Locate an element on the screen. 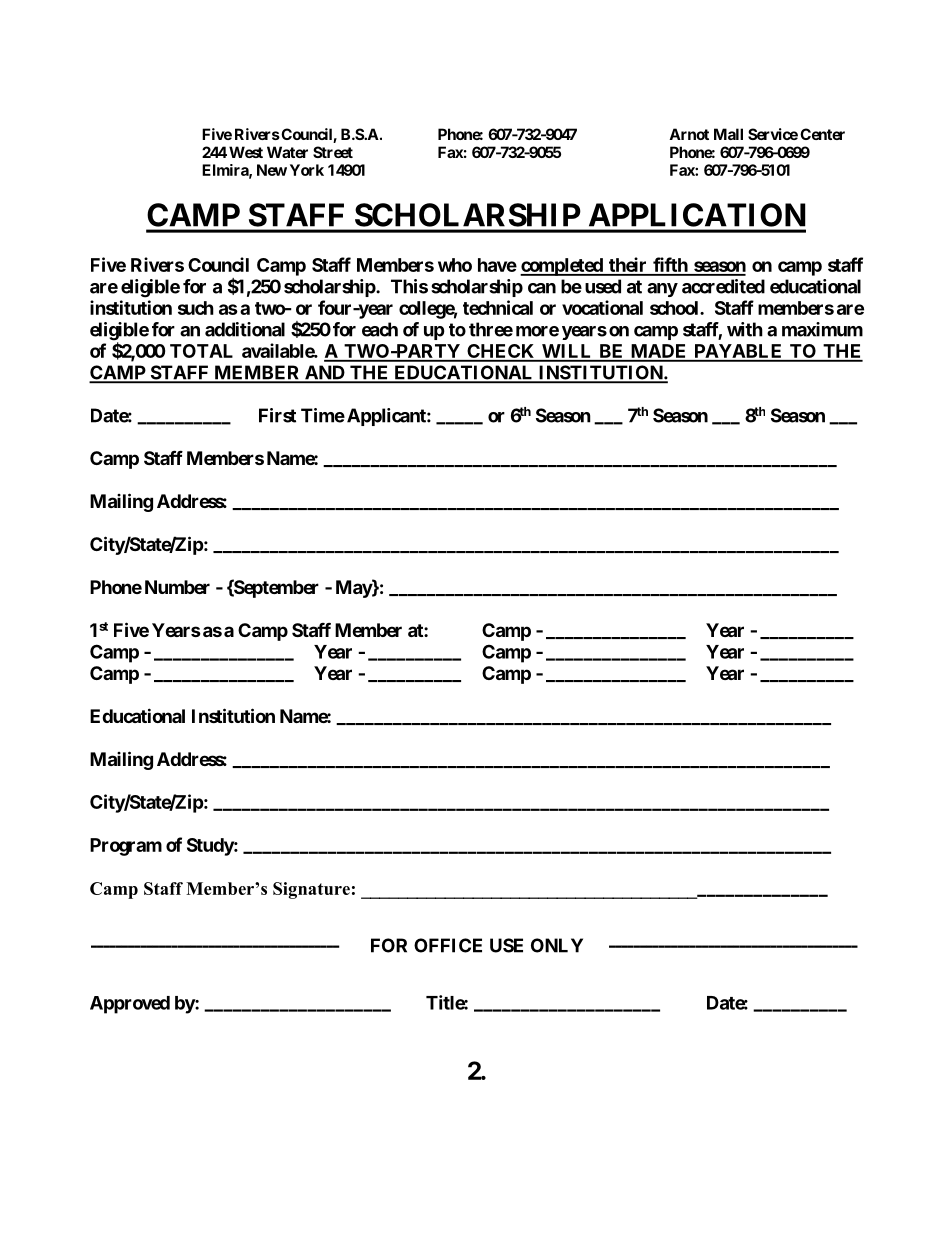  Mall is located at coordinates (728, 134).
